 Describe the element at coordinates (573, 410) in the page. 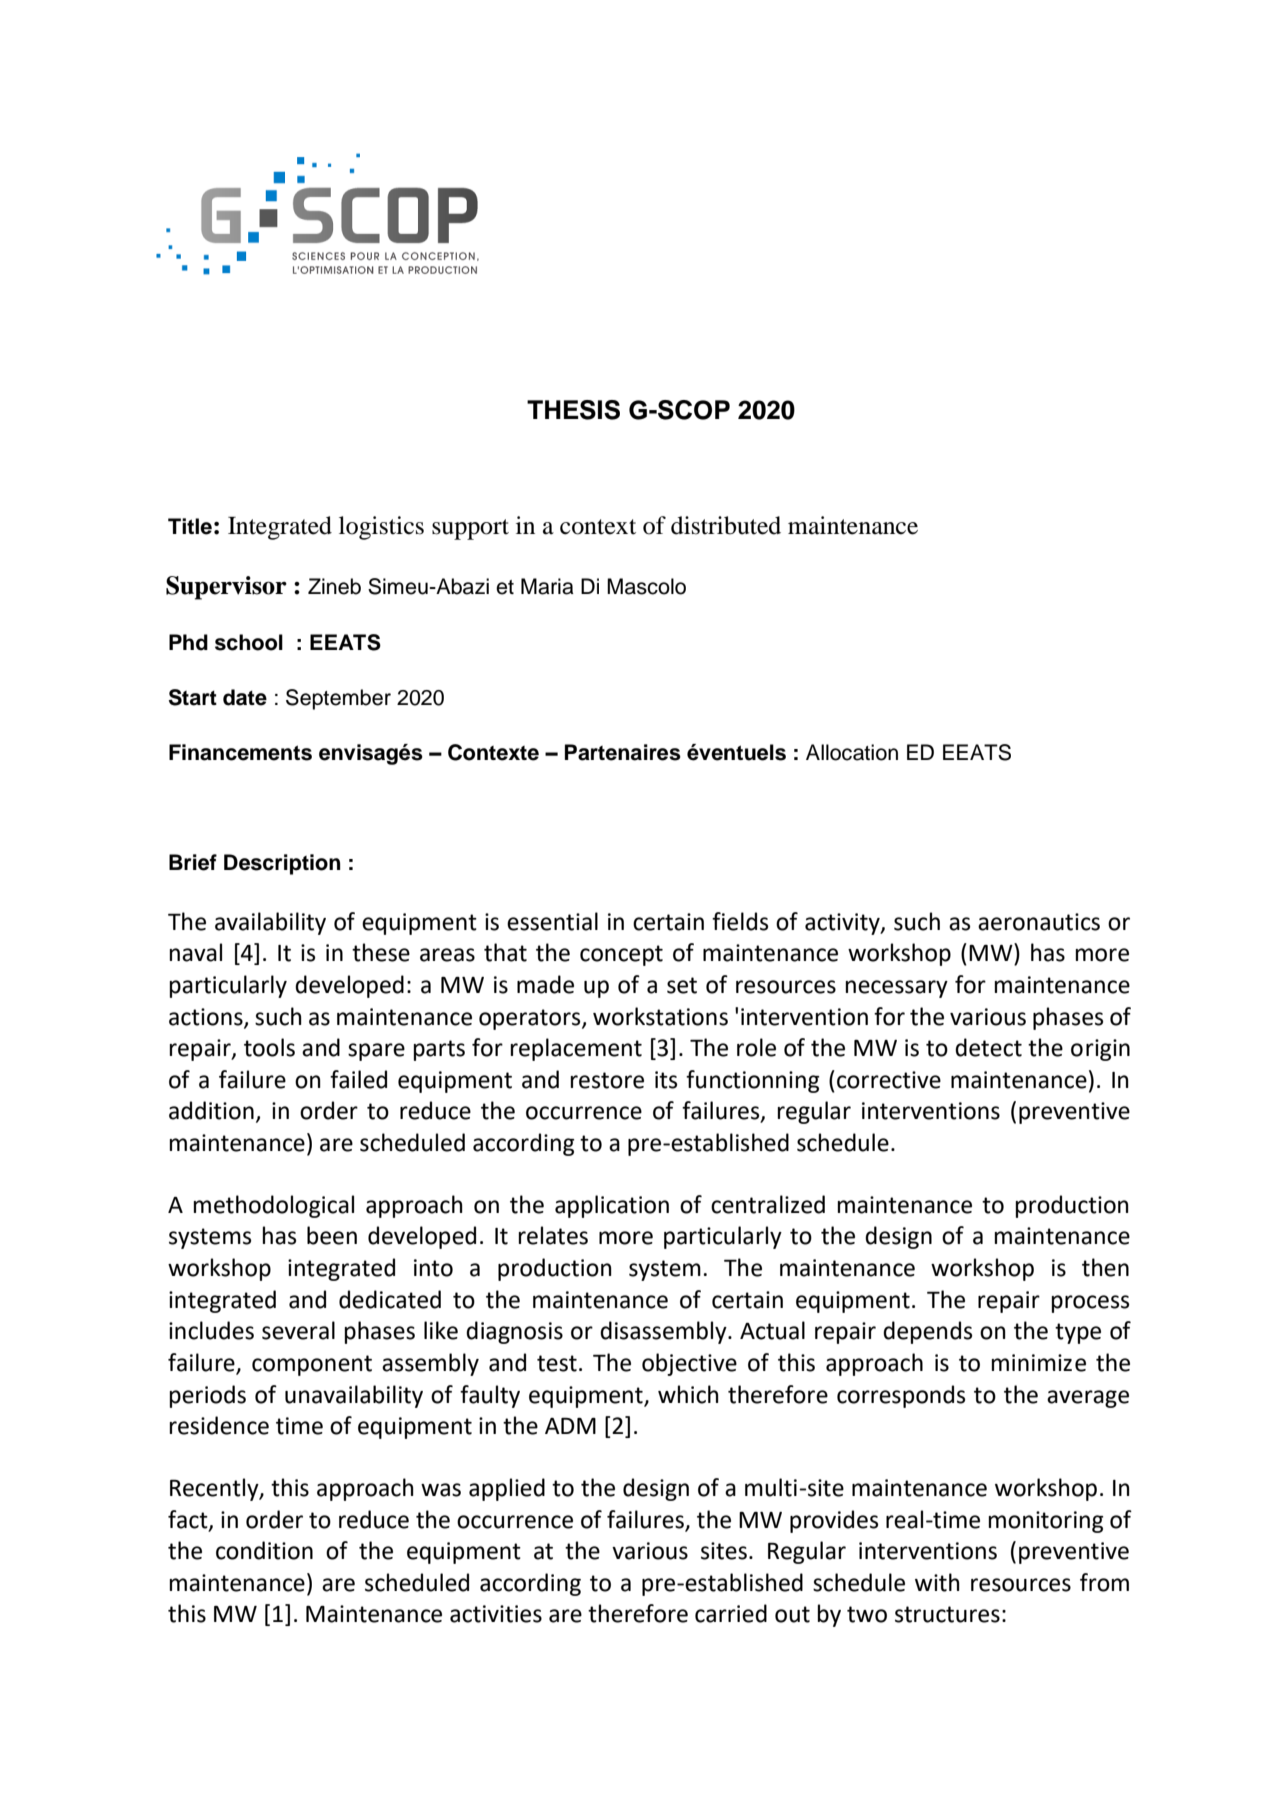

I see `THESIS` at that location.
